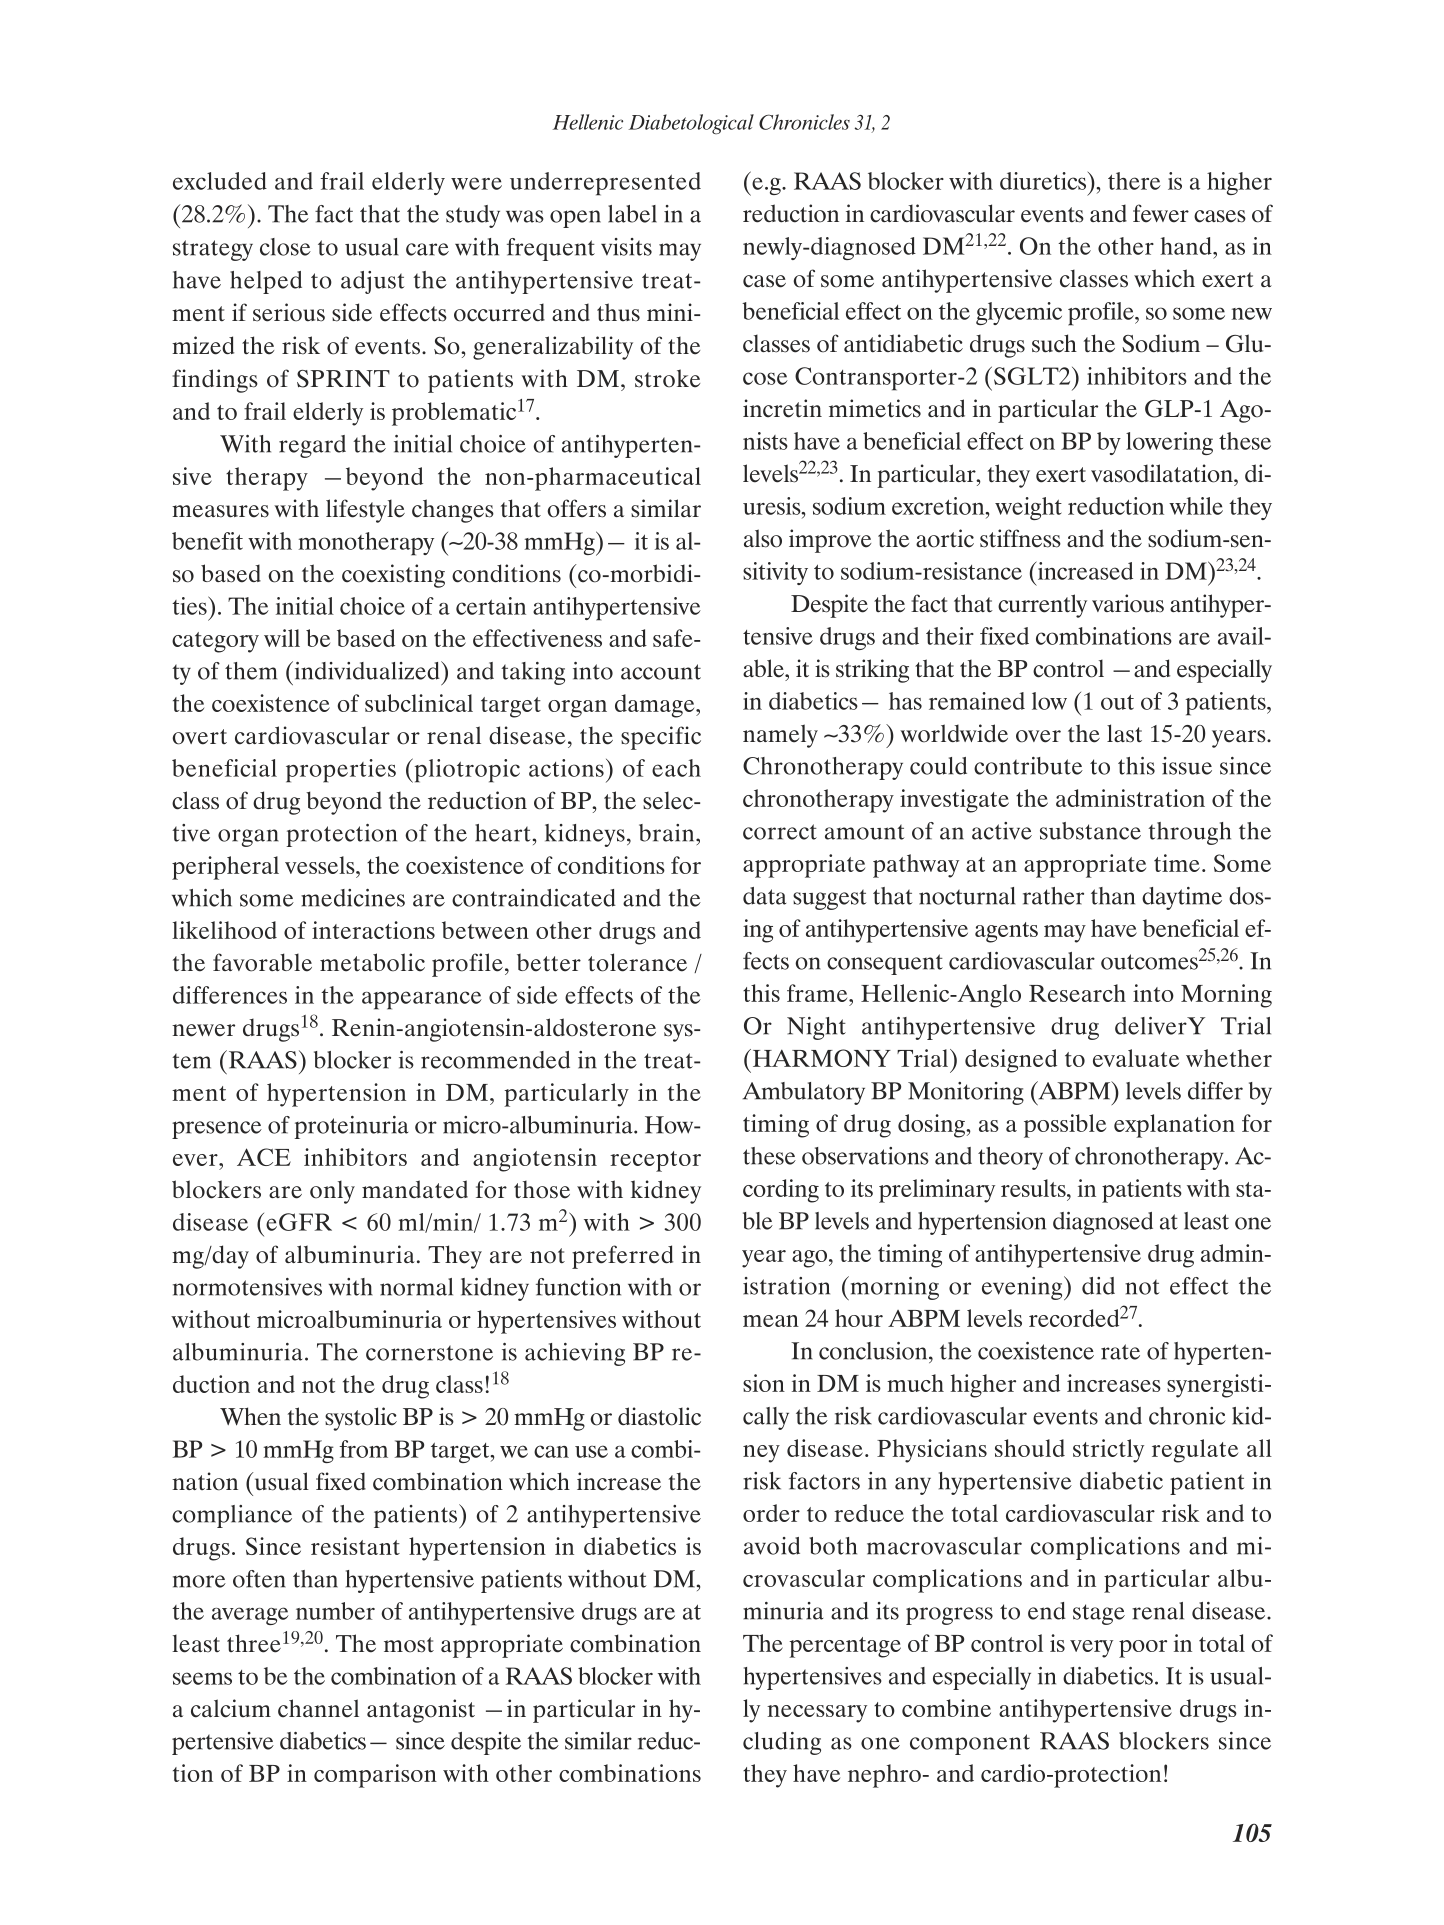 The width and height of the screenshot is (1444, 1925). I want to click on individualized, so click(367, 670).
